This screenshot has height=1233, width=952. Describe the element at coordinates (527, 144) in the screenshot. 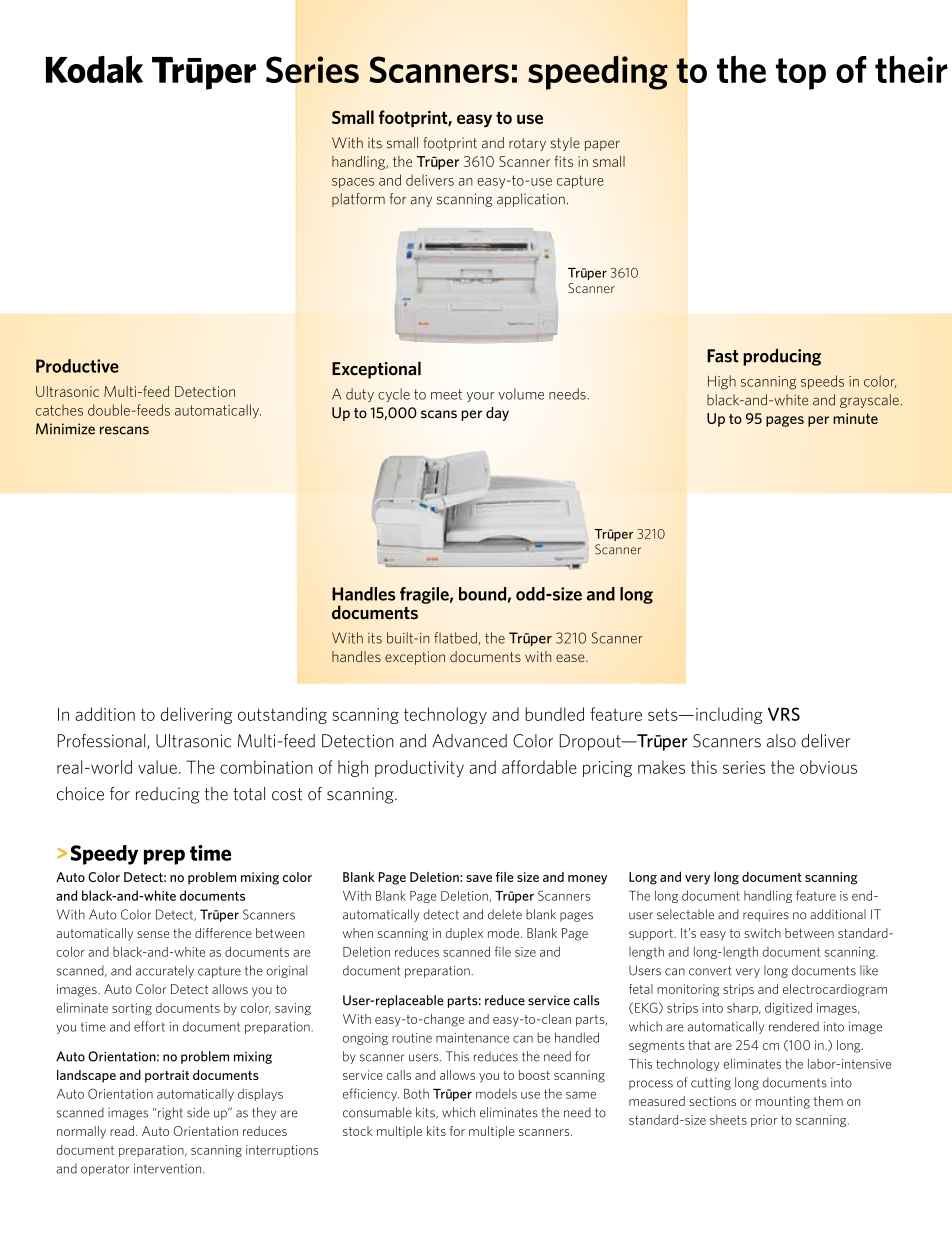

I see `rotary` at that location.
